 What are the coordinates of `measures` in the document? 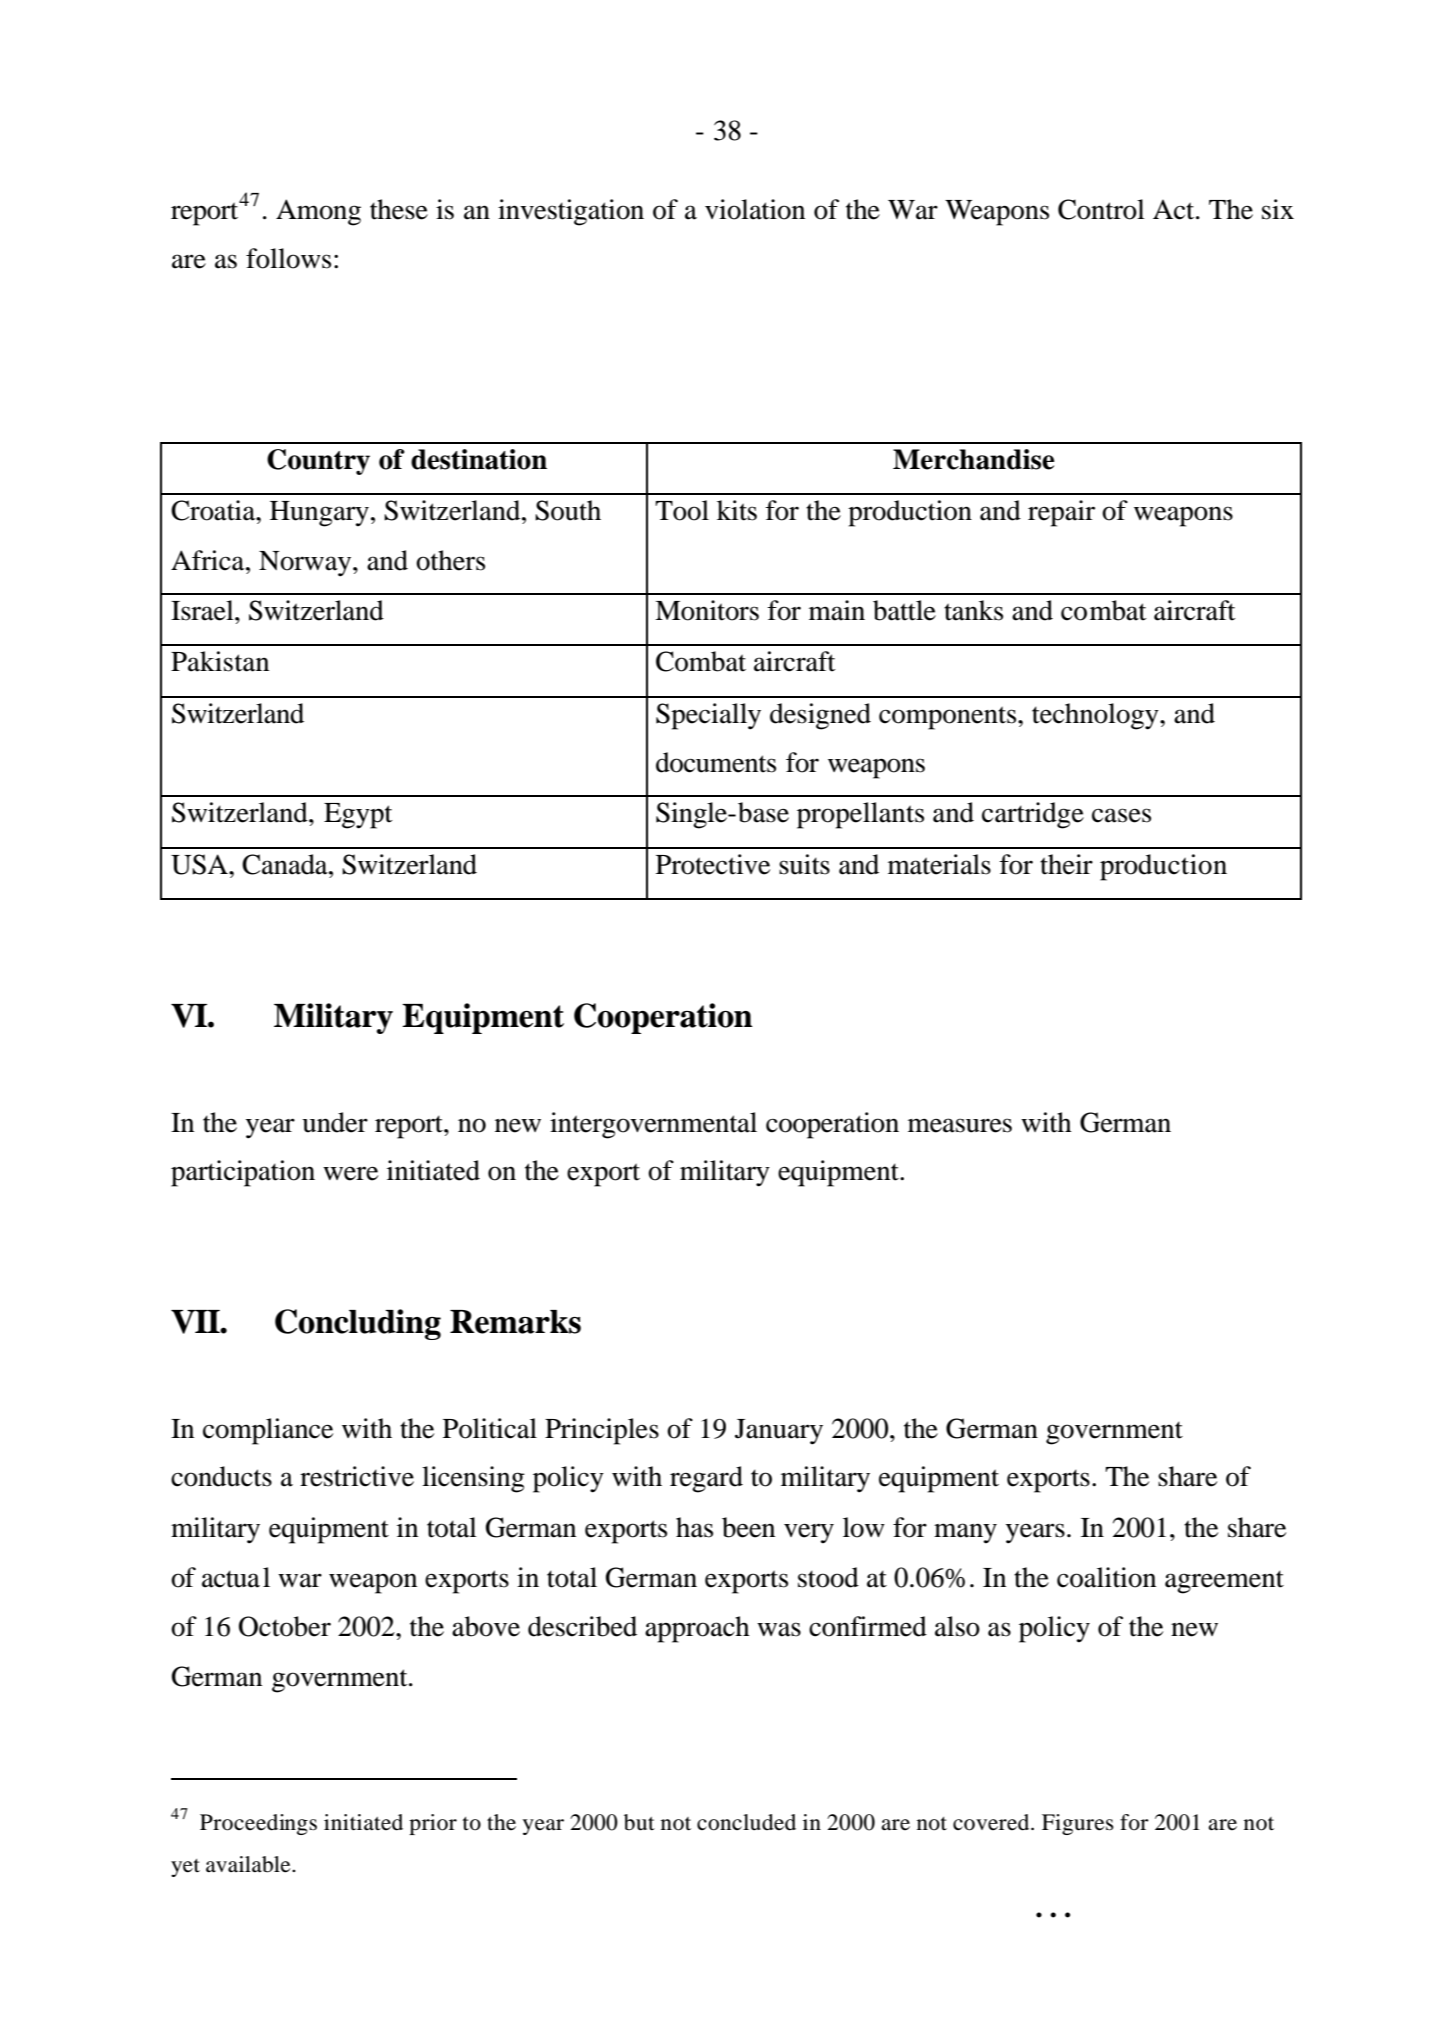 It's located at (960, 1125).
